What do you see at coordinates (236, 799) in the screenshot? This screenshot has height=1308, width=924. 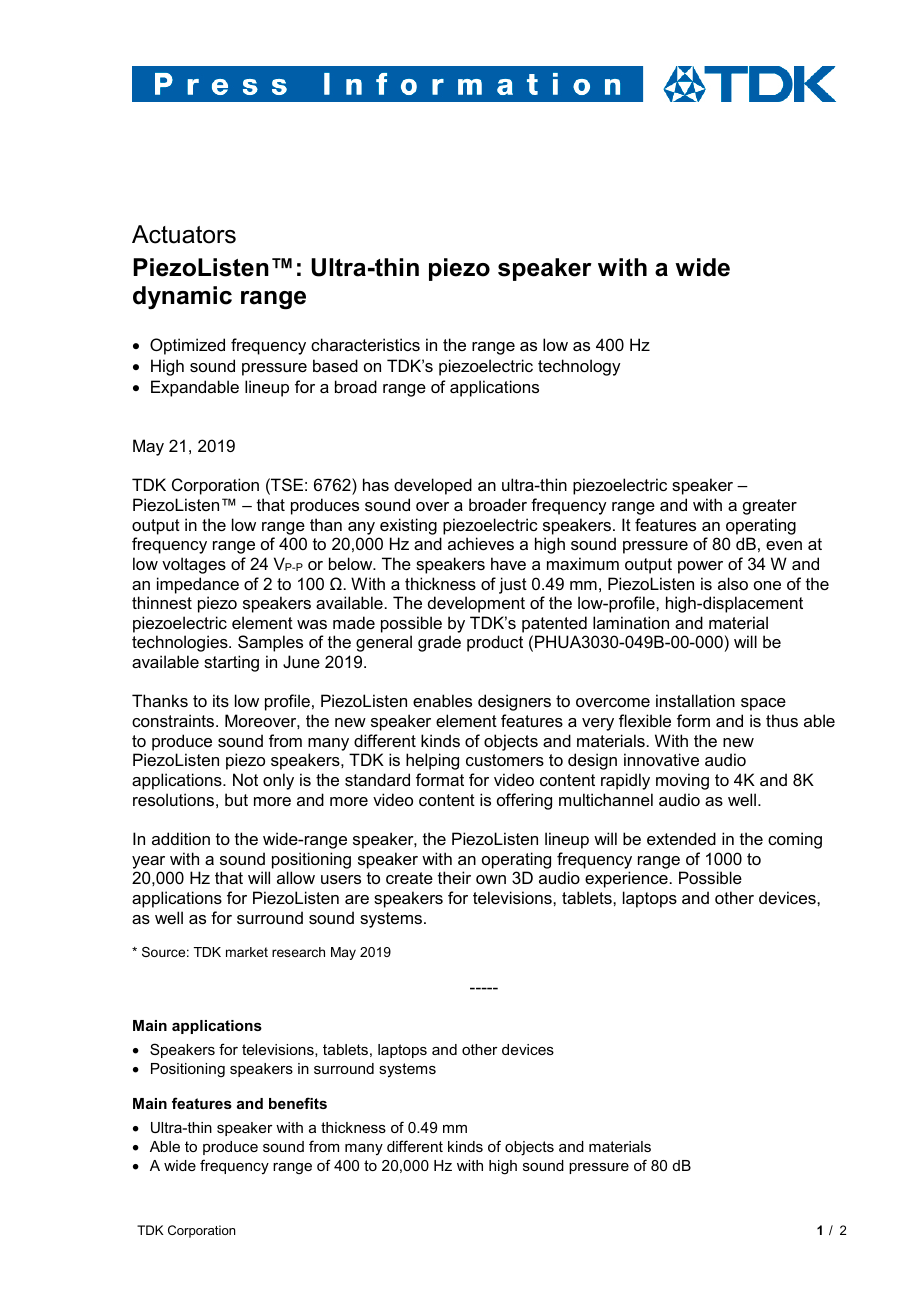 I see `but` at bounding box center [236, 799].
